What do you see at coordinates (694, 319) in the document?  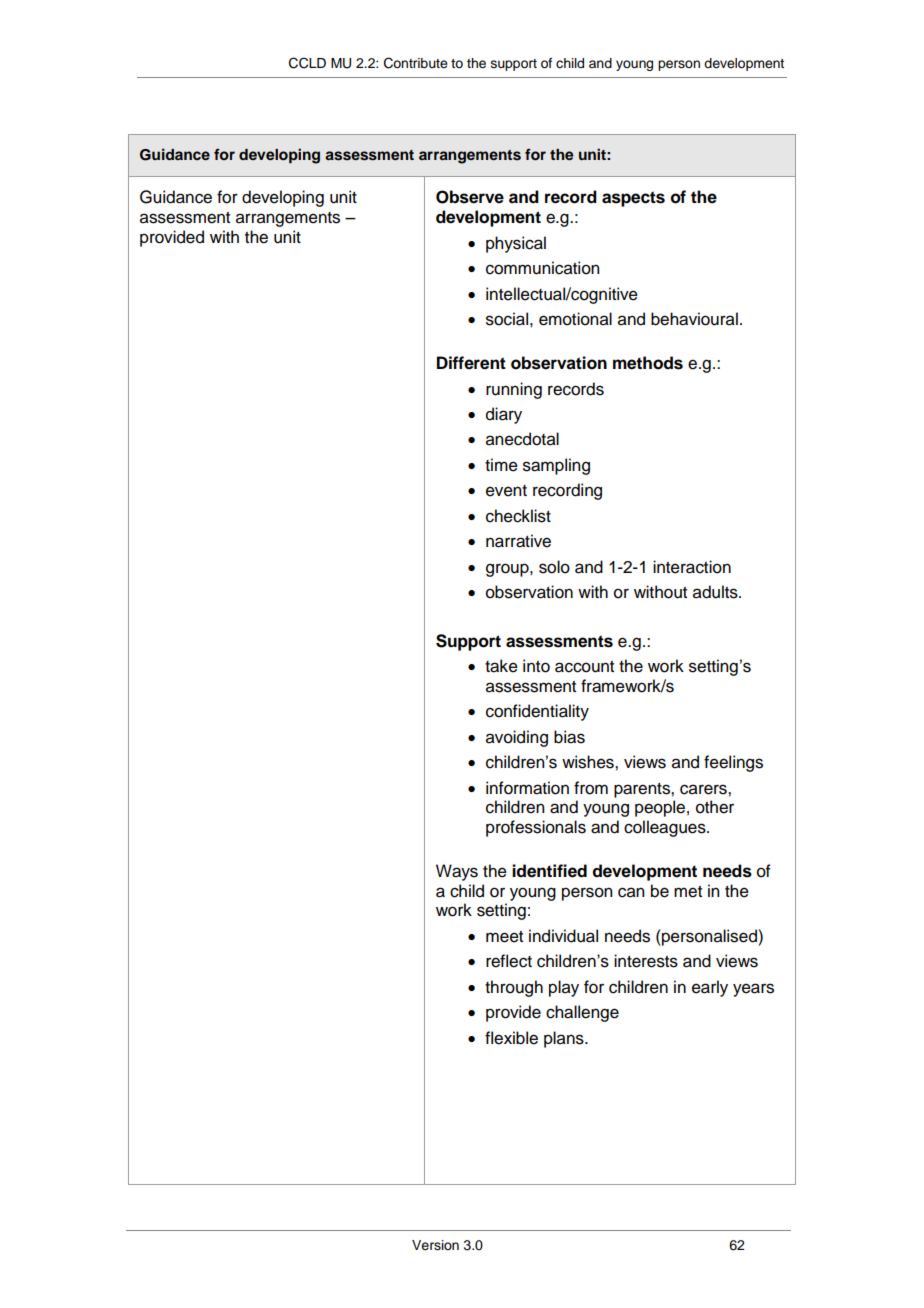 I see `behavioural` at bounding box center [694, 319].
